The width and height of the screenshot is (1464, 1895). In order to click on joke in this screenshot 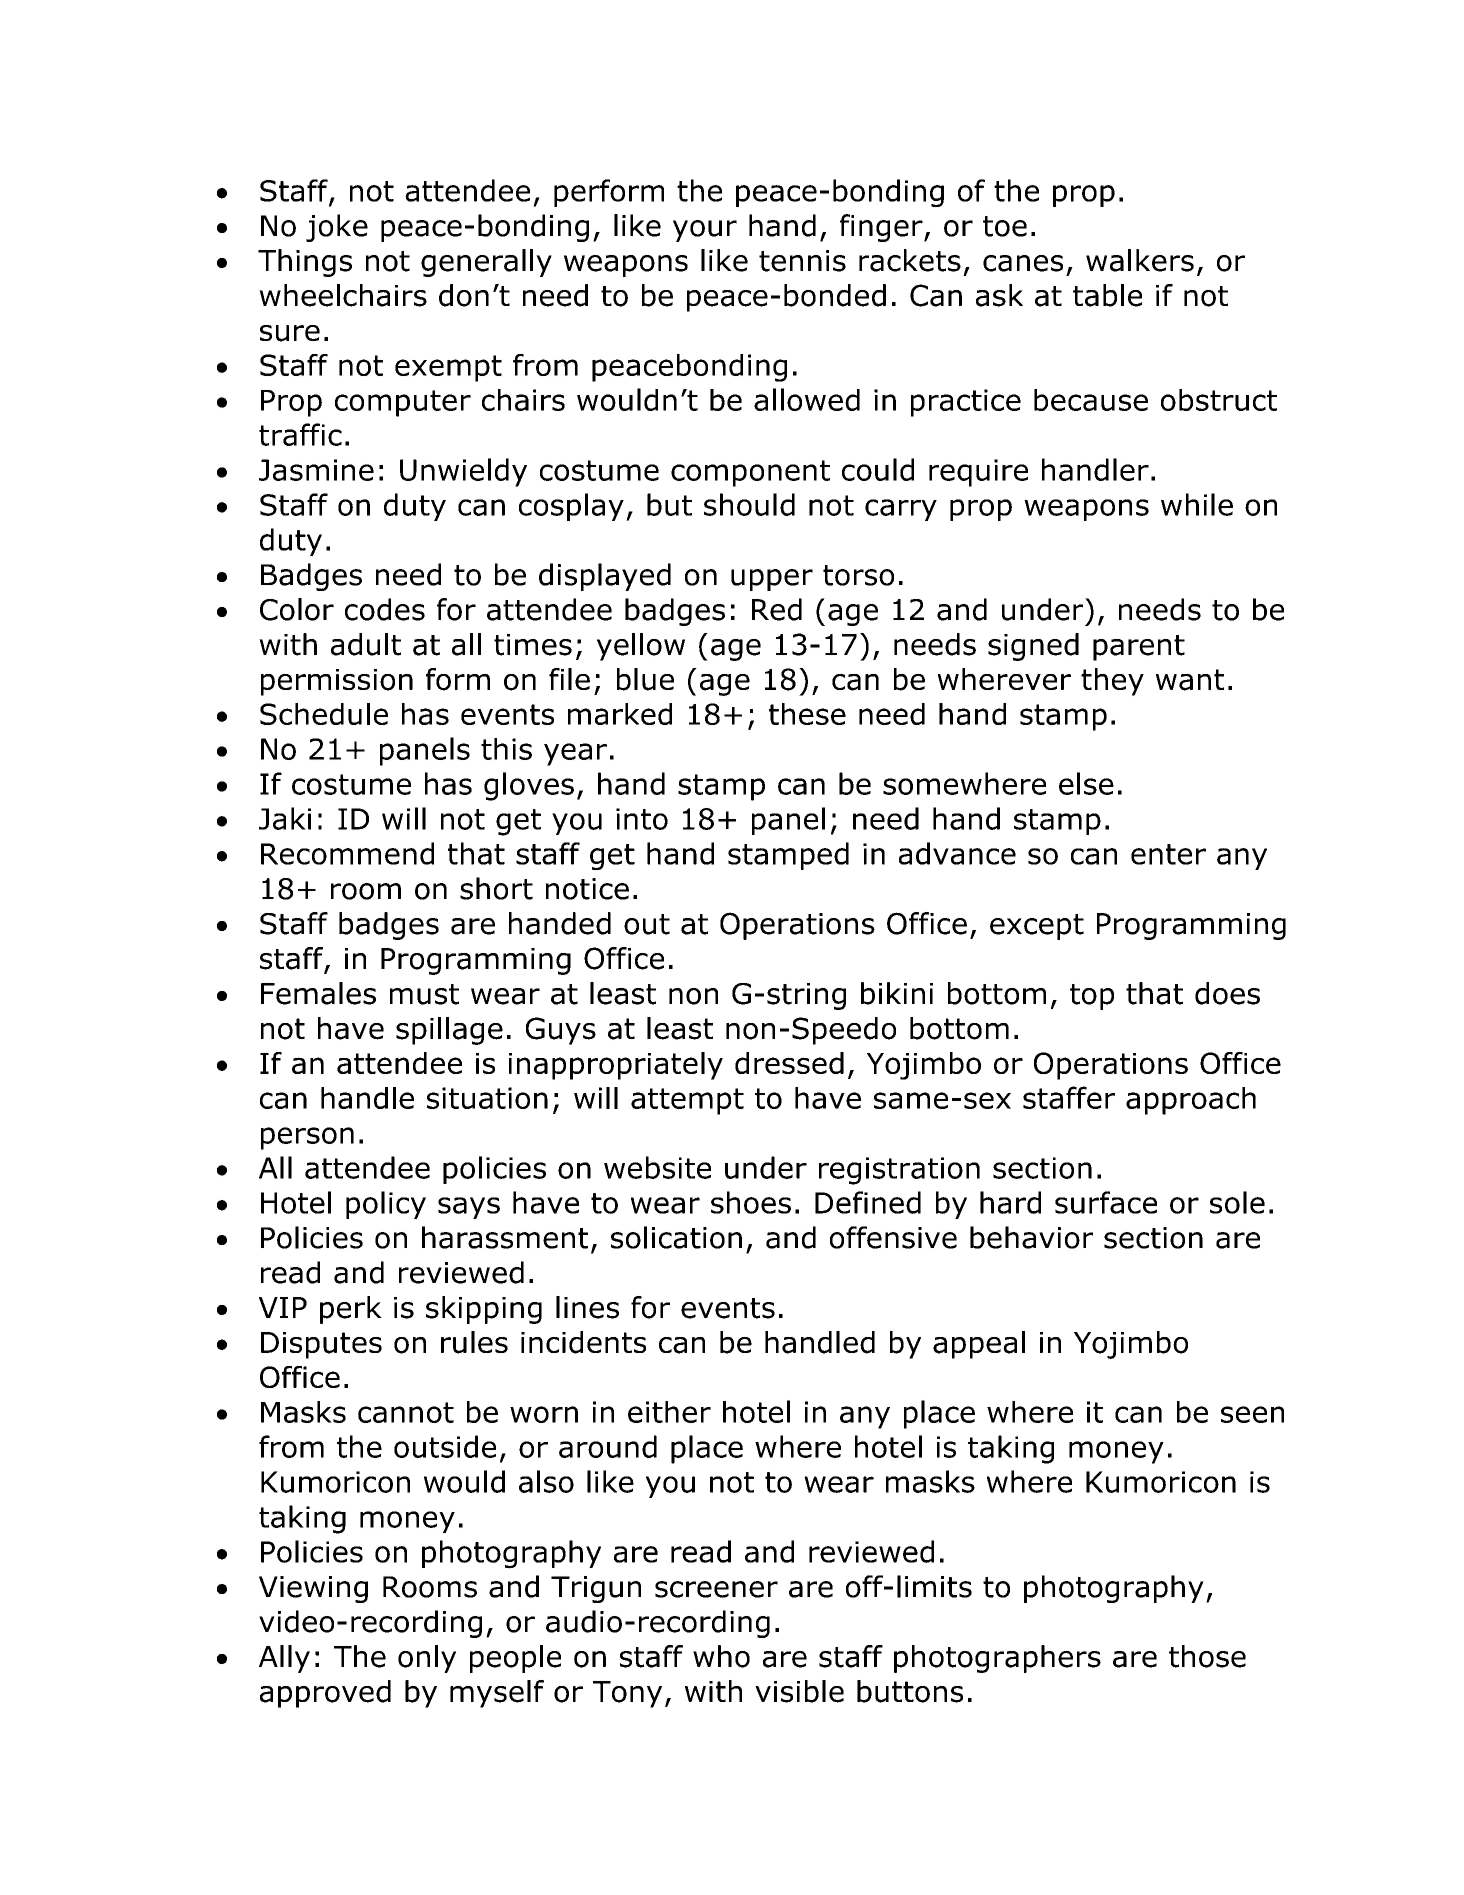, I will do `click(337, 228)`.
